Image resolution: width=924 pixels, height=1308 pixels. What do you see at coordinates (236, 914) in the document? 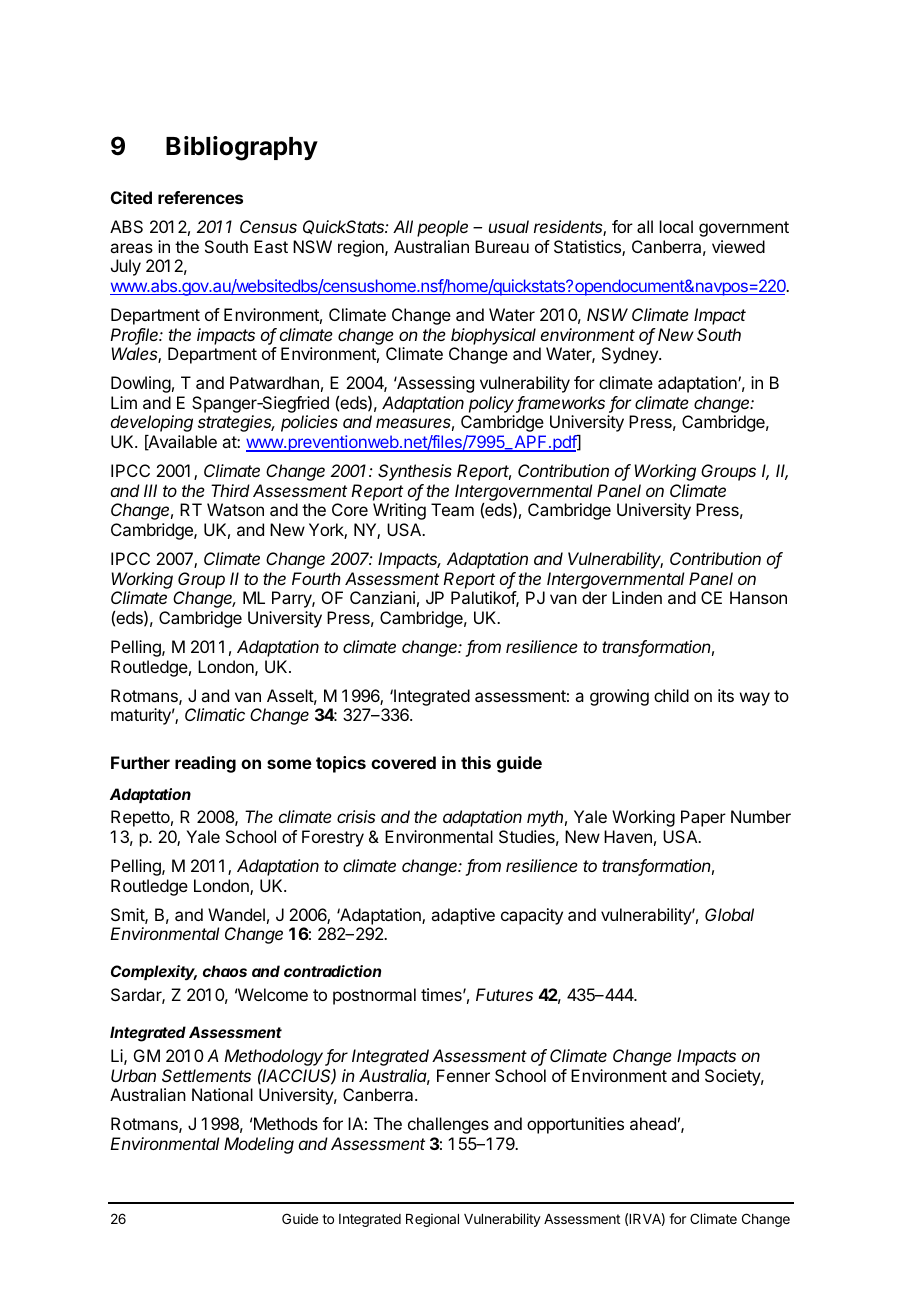
I see `Wandel` at bounding box center [236, 914].
